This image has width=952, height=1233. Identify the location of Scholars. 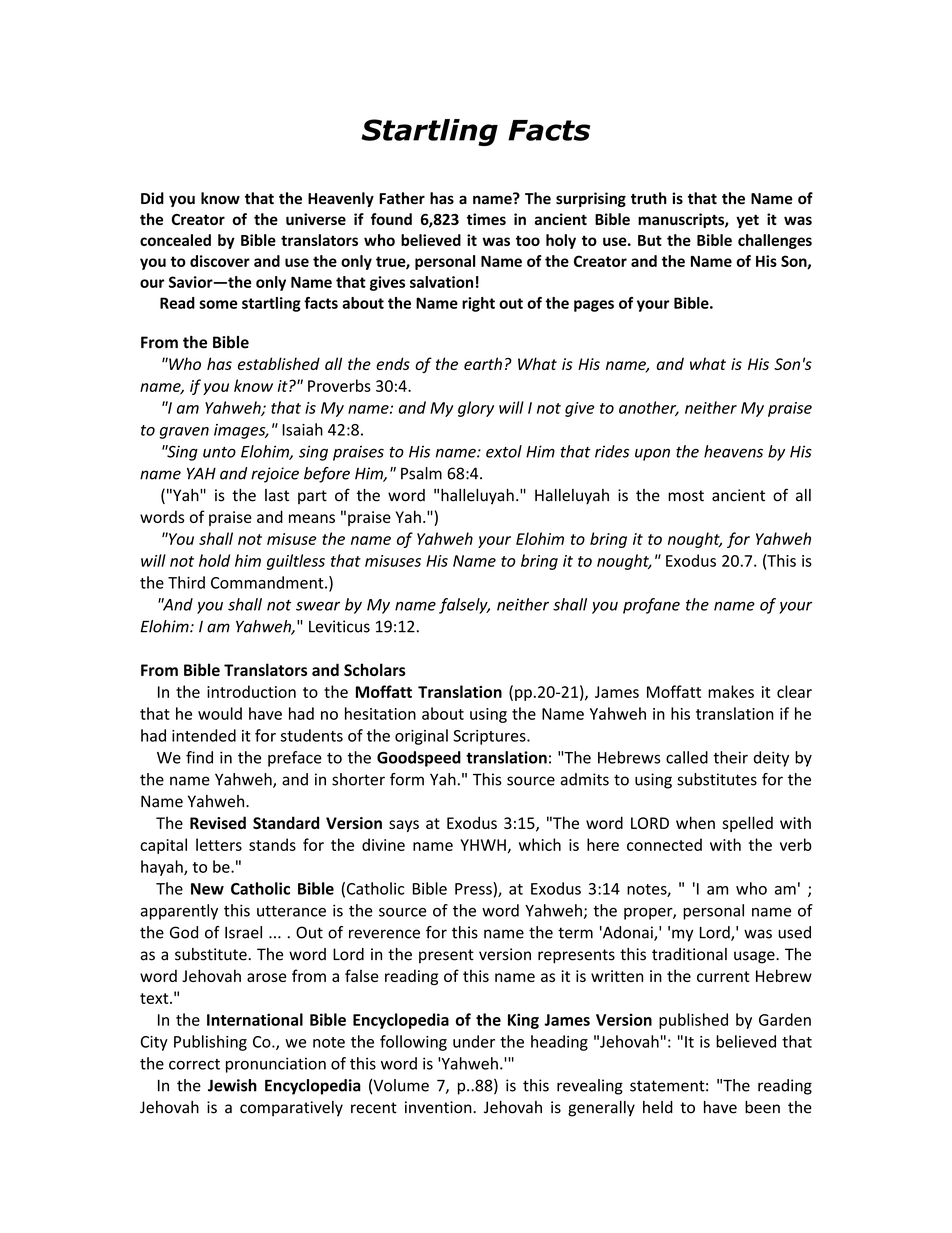
(375, 669).
